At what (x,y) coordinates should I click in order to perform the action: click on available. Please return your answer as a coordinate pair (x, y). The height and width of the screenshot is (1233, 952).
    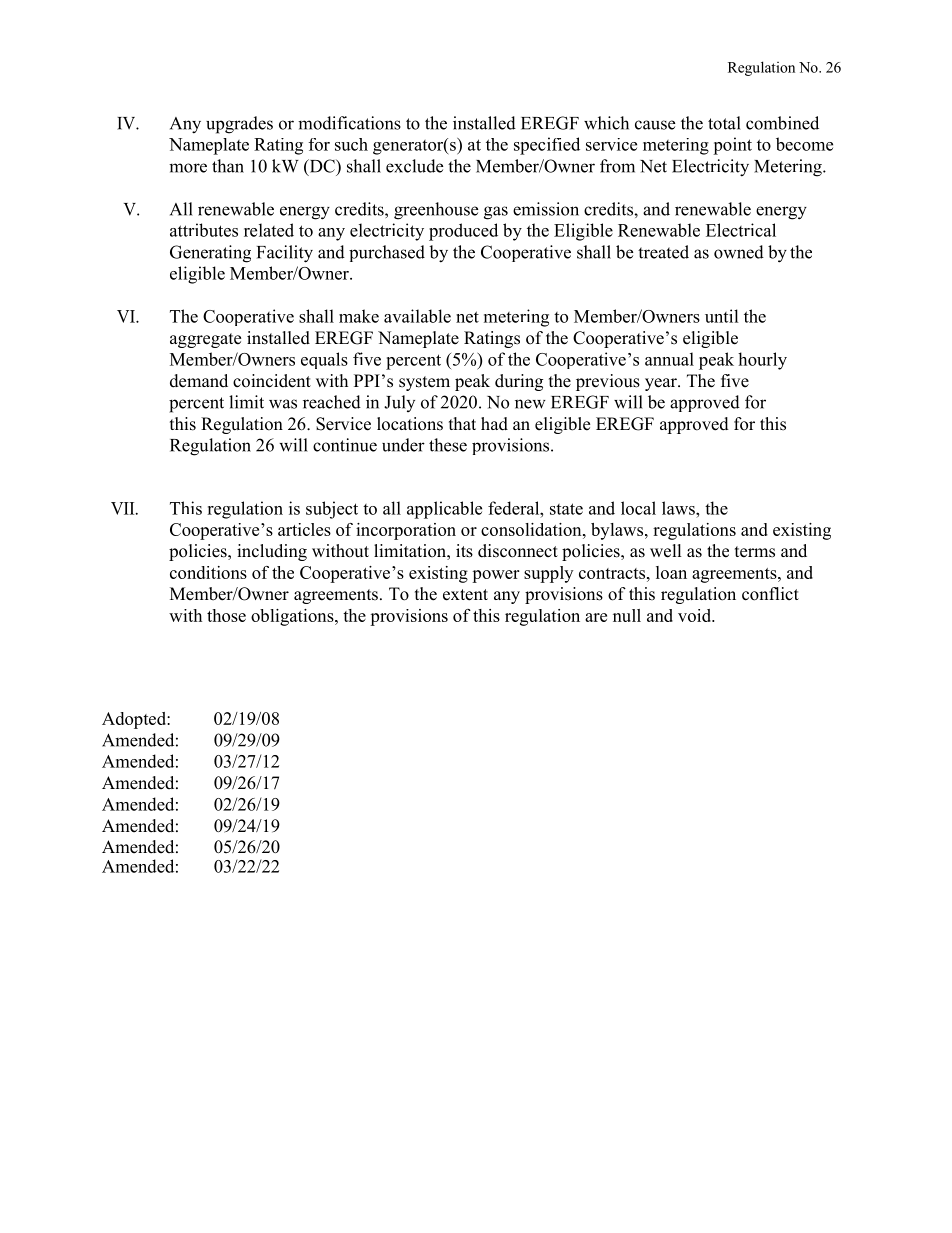
    Looking at the image, I should click on (417, 316).
